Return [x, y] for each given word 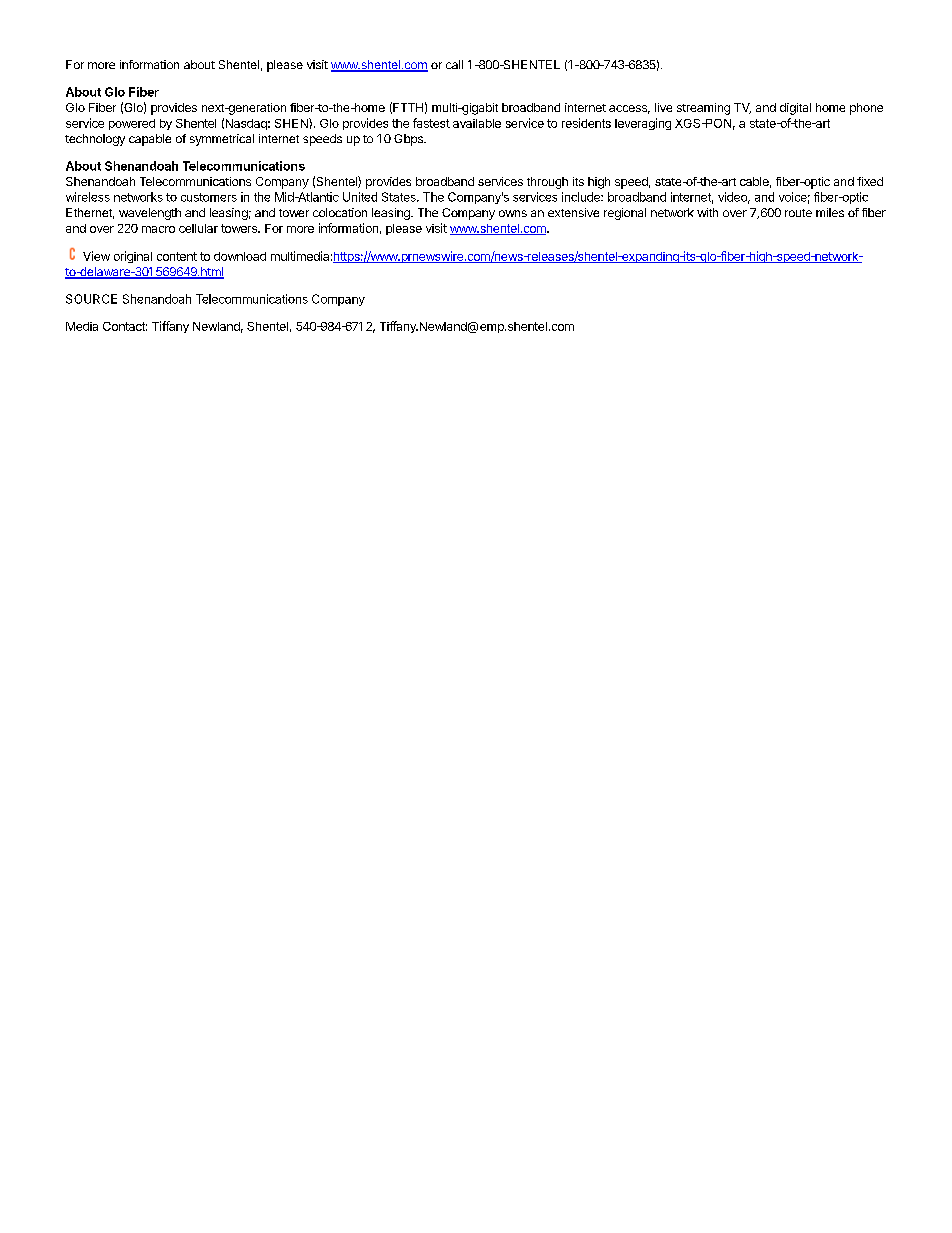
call [454, 64]
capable [150, 140]
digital [795, 109]
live [663, 107]
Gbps [409, 140]
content [177, 256]
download [240, 256]
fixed [870, 181]
